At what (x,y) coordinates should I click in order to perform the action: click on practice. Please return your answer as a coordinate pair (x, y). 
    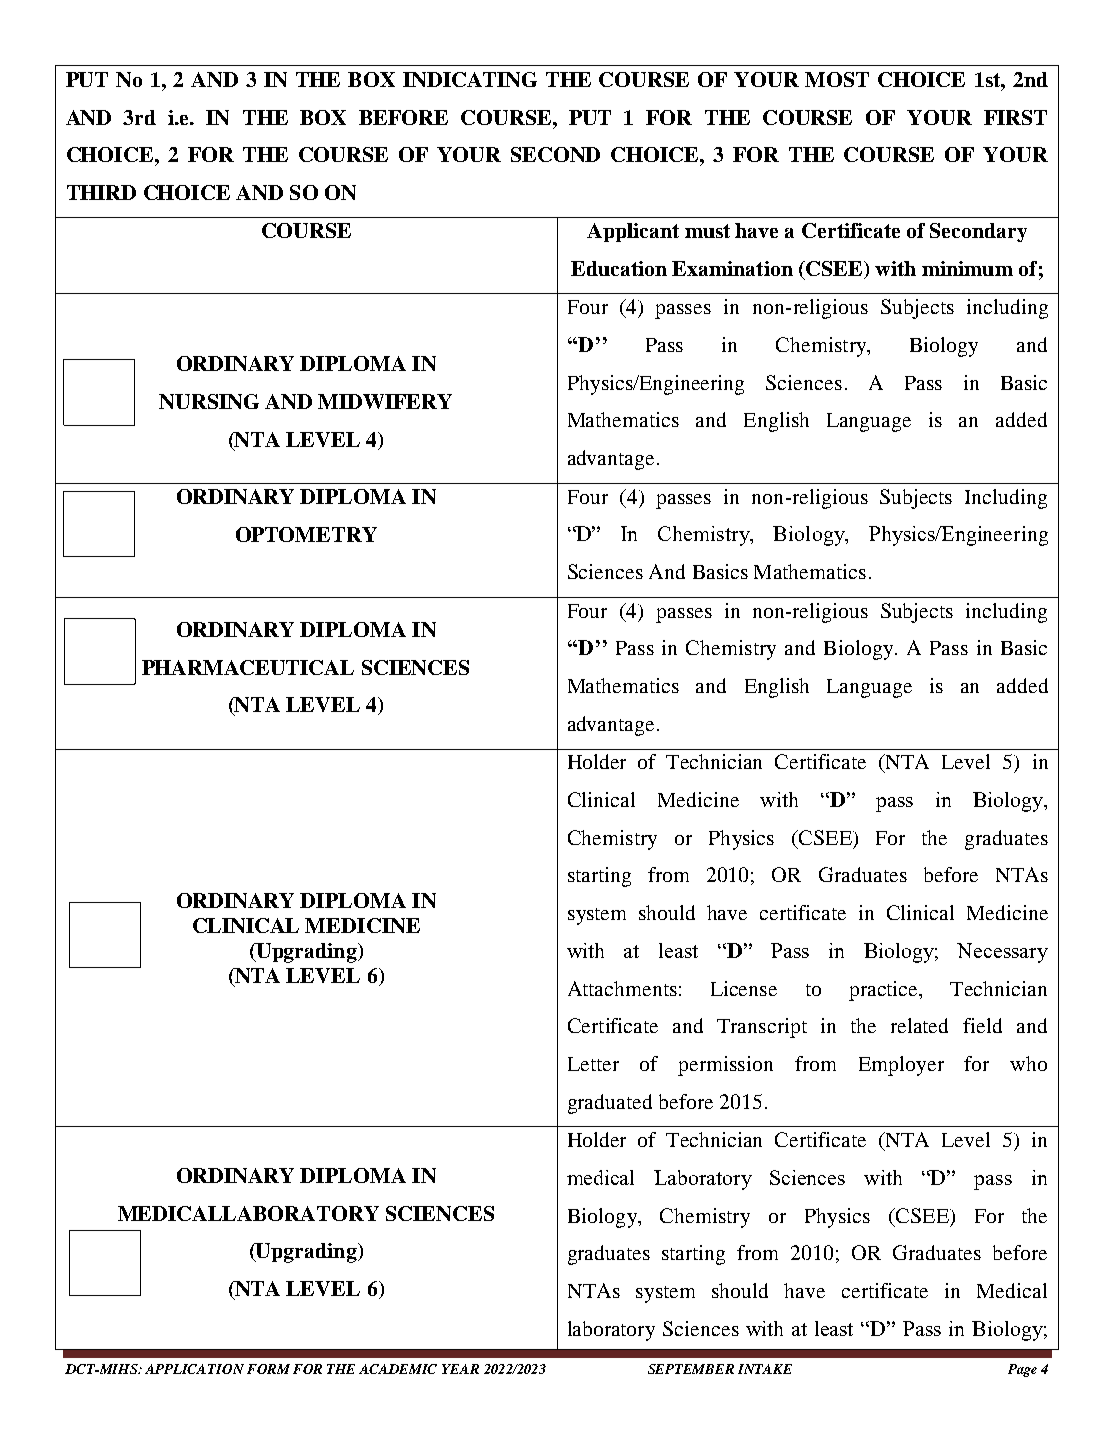
    Looking at the image, I should click on (885, 991).
